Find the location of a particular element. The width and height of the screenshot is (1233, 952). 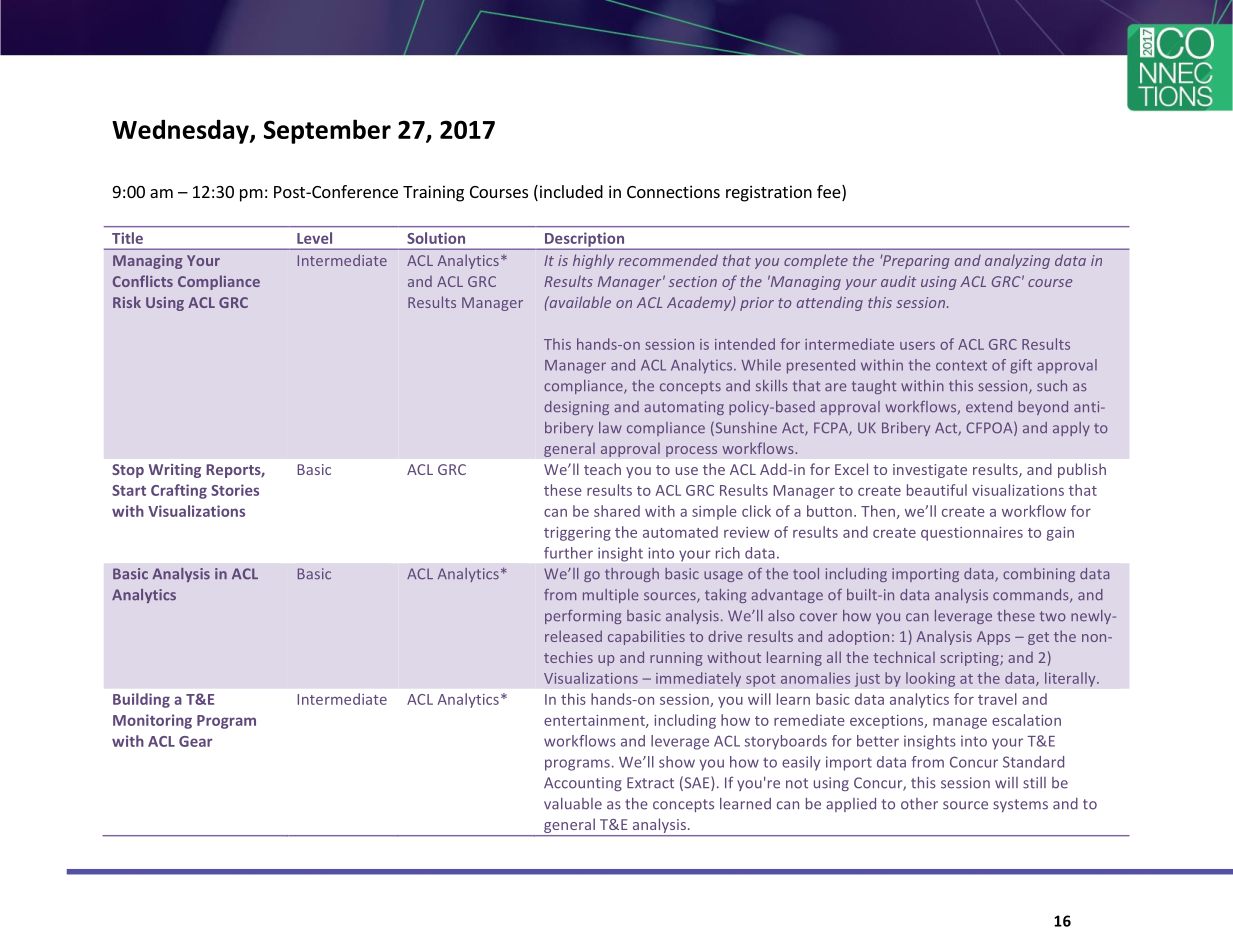

designing is located at coordinates (576, 408).
